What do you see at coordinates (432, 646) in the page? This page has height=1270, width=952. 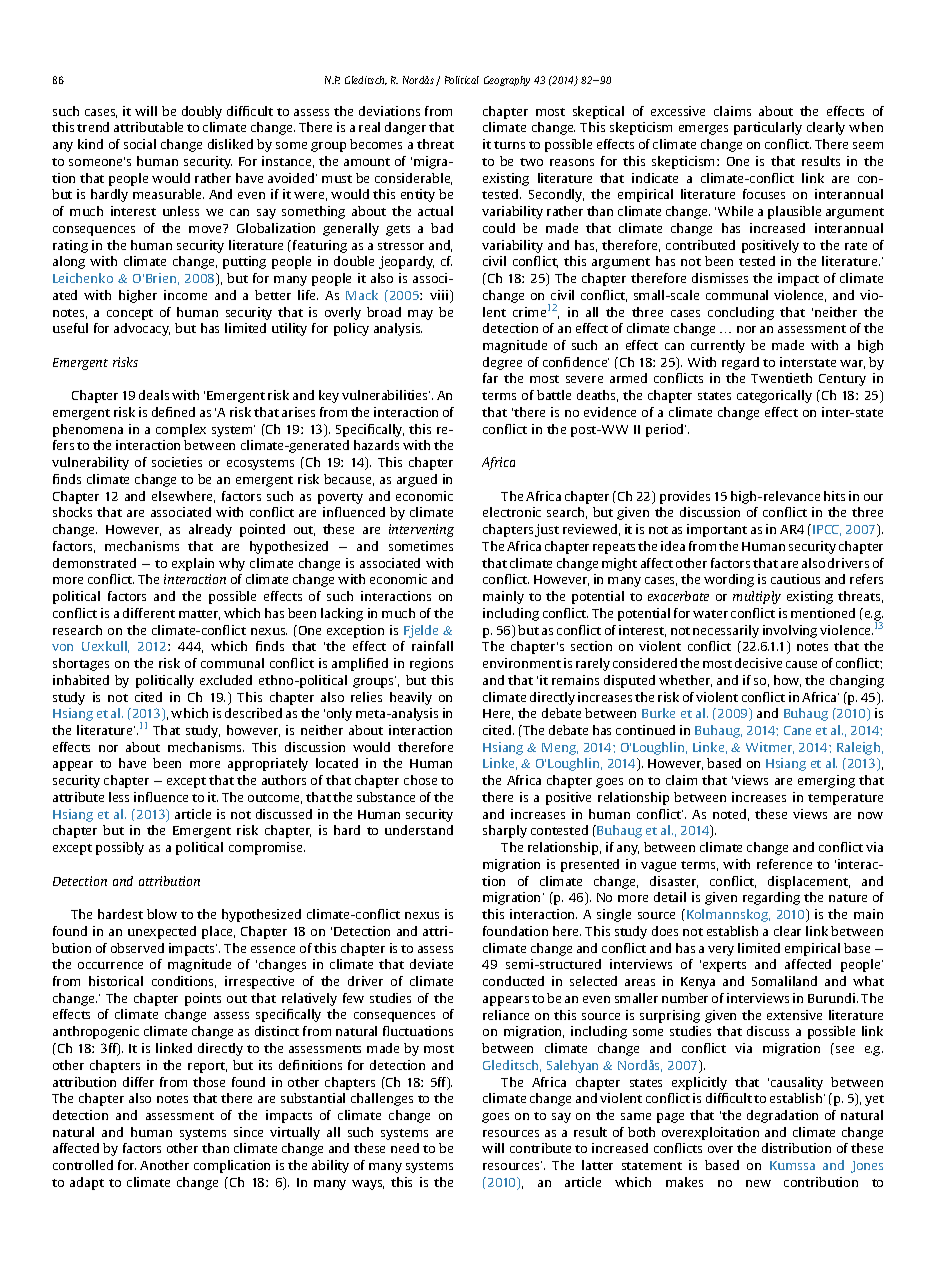 I see `rainfall` at bounding box center [432, 646].
